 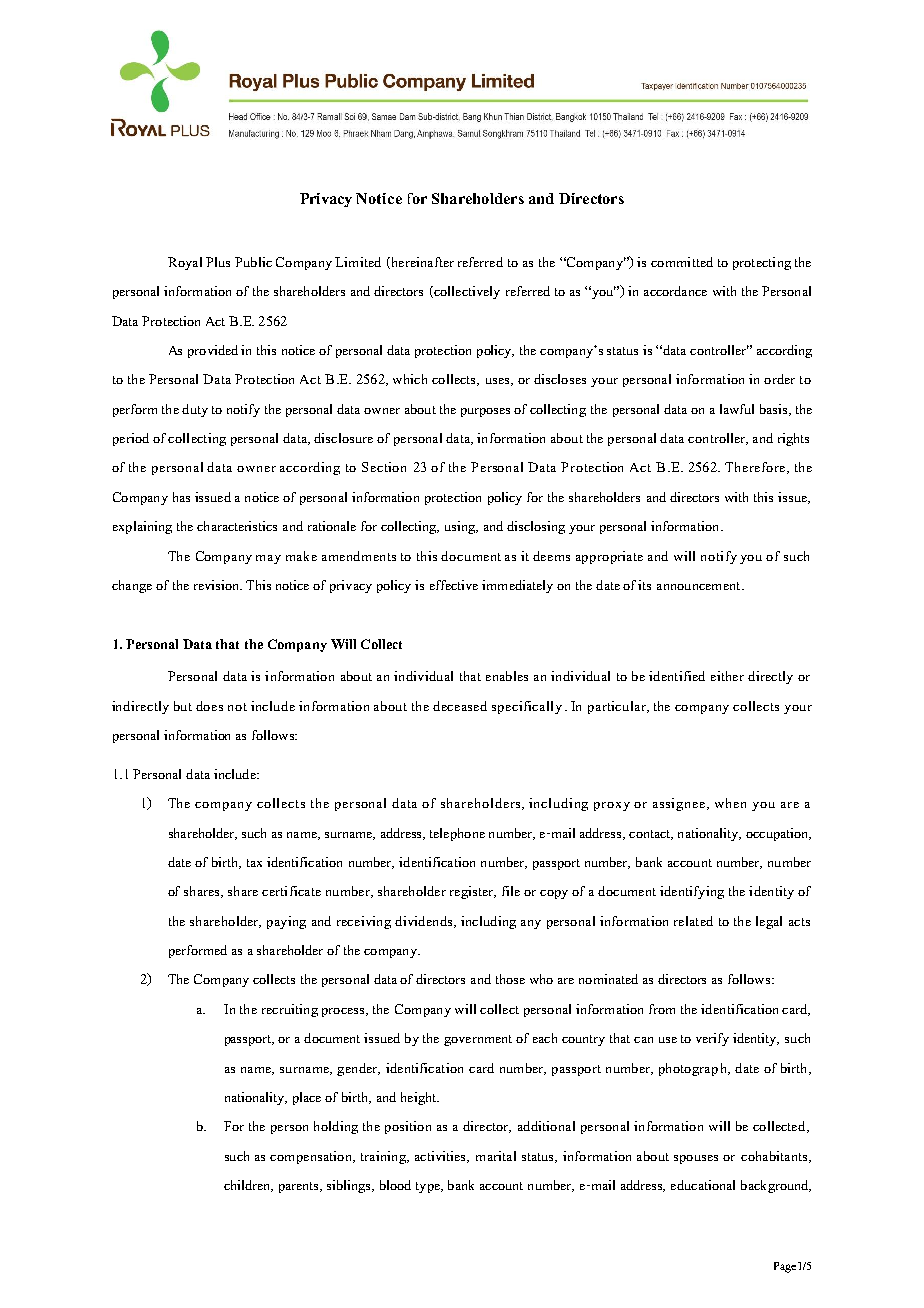 I want to click on tax, so click(x=254, y=863).
